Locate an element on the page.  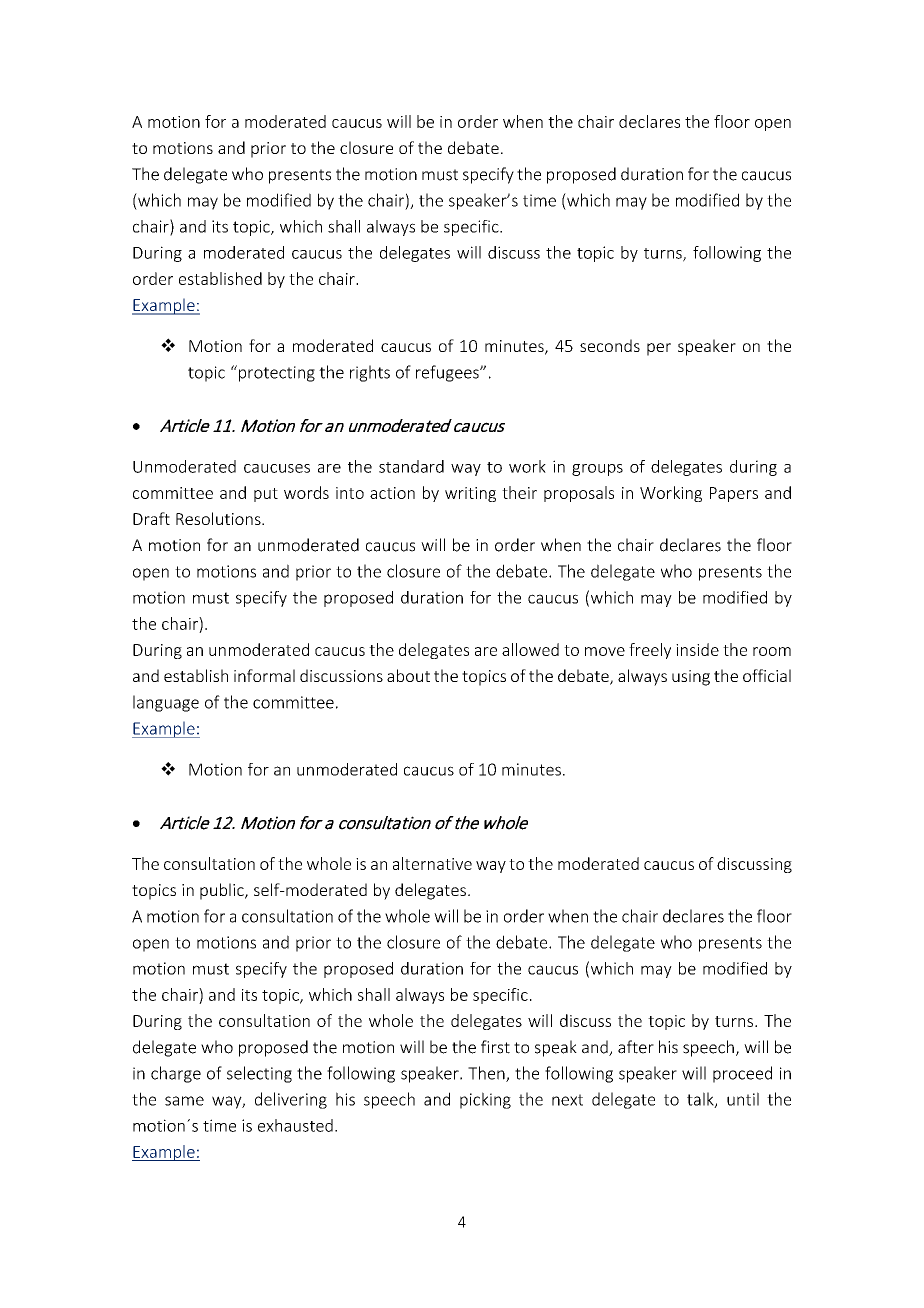
using is located at coordinates (691, 678).
